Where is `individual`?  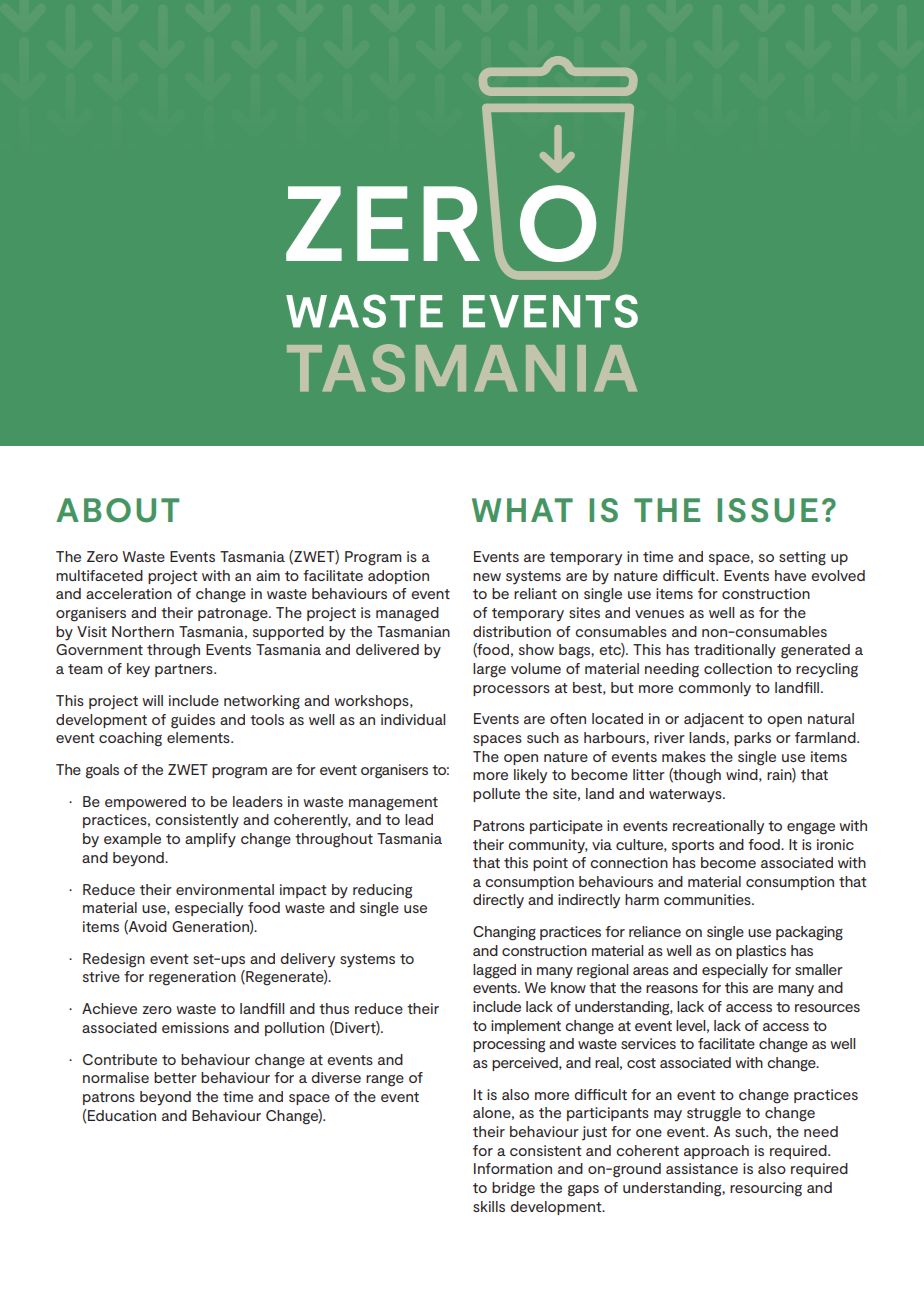
individual is located at coordinates (413, 719).
